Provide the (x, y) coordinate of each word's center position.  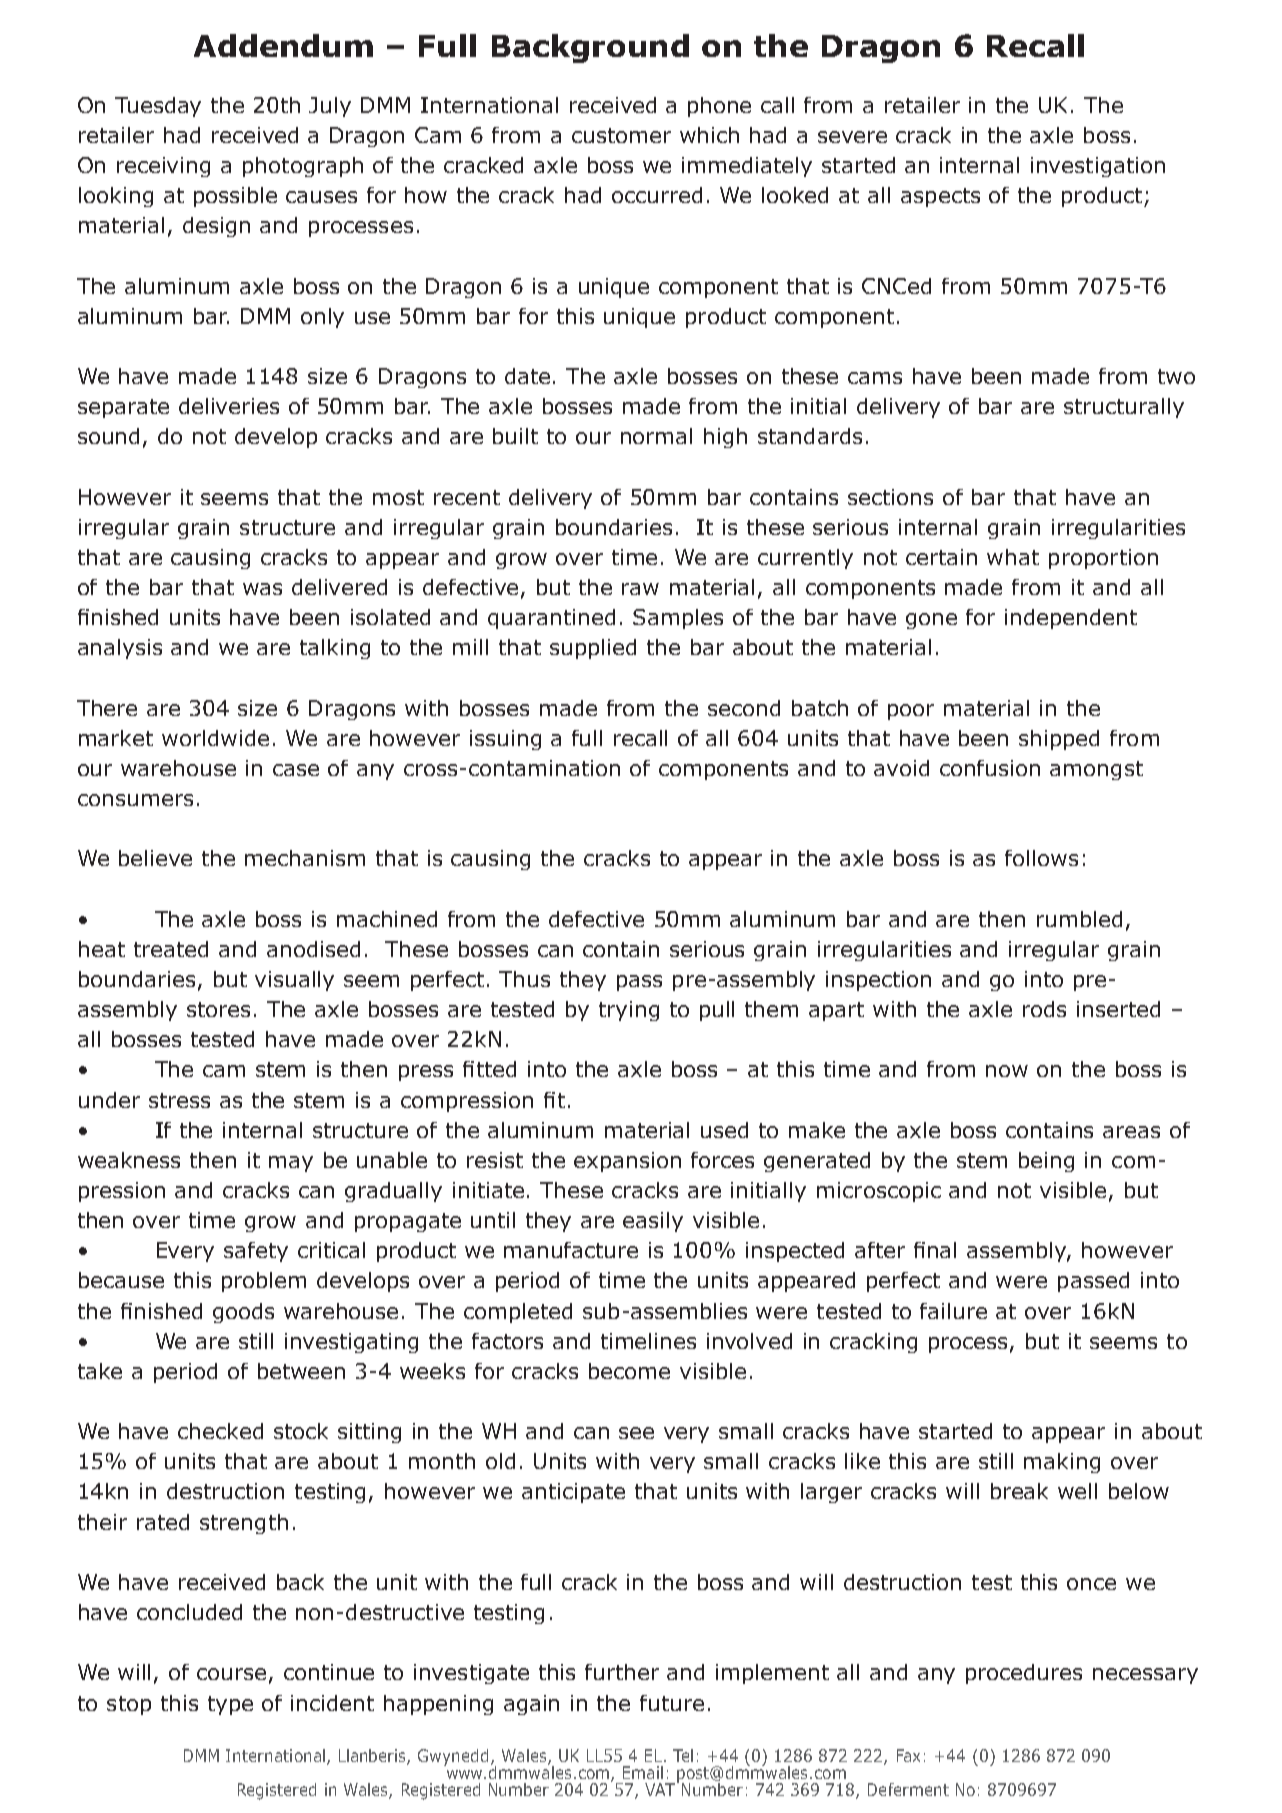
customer (621, 135)
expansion (627, 1162)
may (291, 1164)
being (1046, 1162)
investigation (1098, 167)
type (230, 1705)
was (262, 589)
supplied (593, 649)
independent (1071, 619)
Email (643, 1772)
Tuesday (158, 107)
